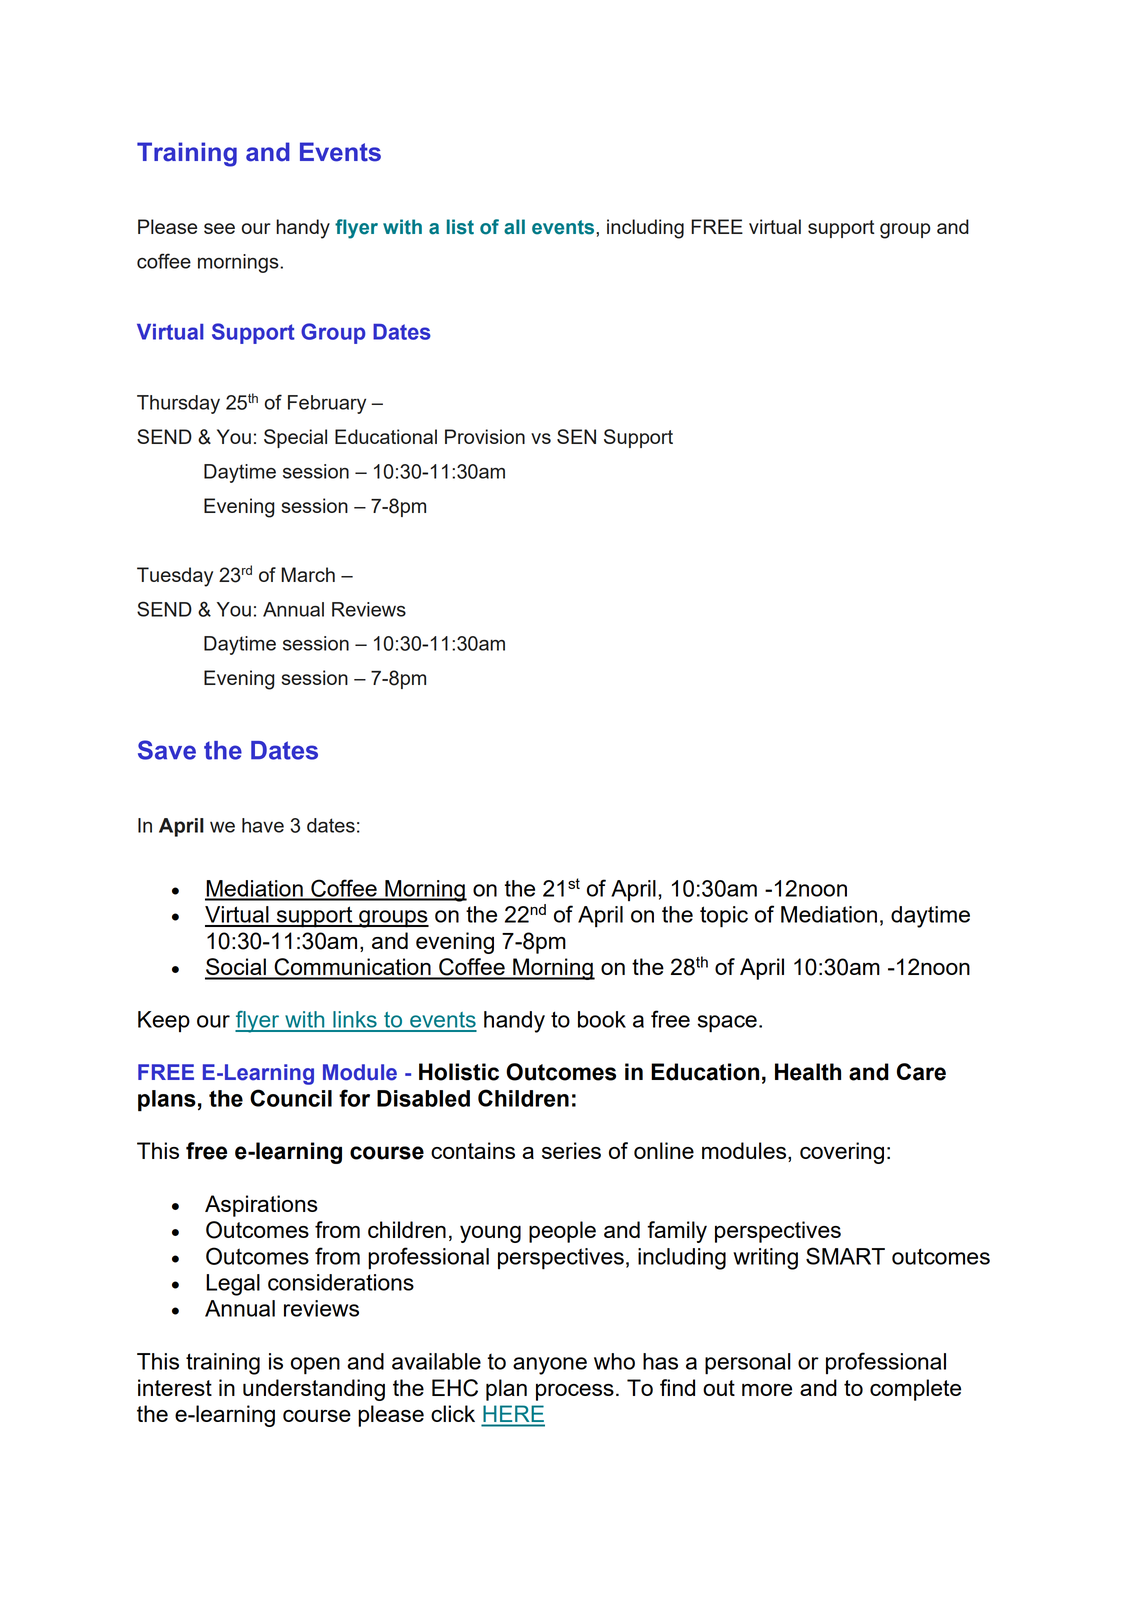 The image size is (1131, 1600). What do you see at coordinates (727, 1024) in the page?
I see `space` at bounding box center [727, 1024].
